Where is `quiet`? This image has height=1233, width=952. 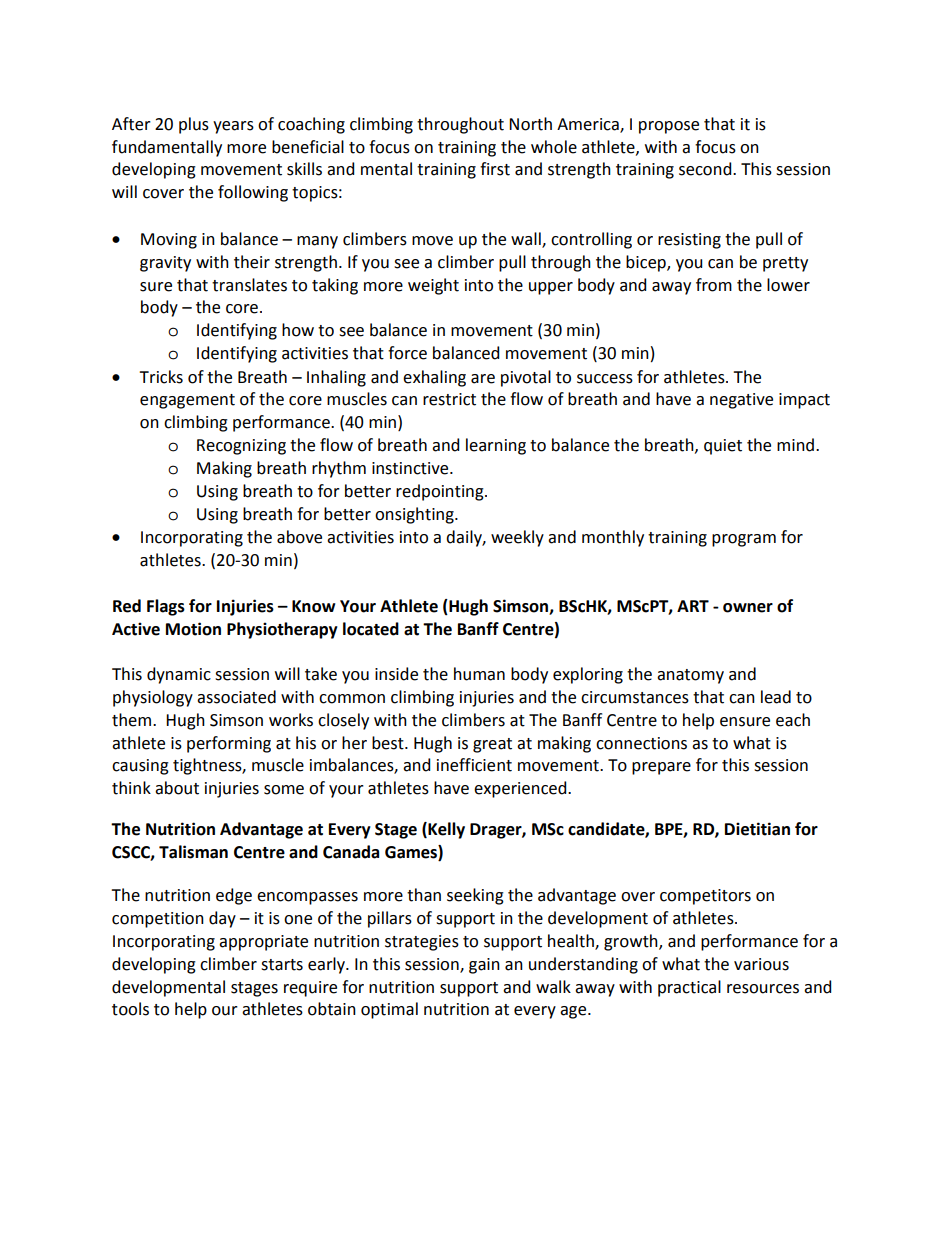 quiet is located at coordinates (723, 447).
